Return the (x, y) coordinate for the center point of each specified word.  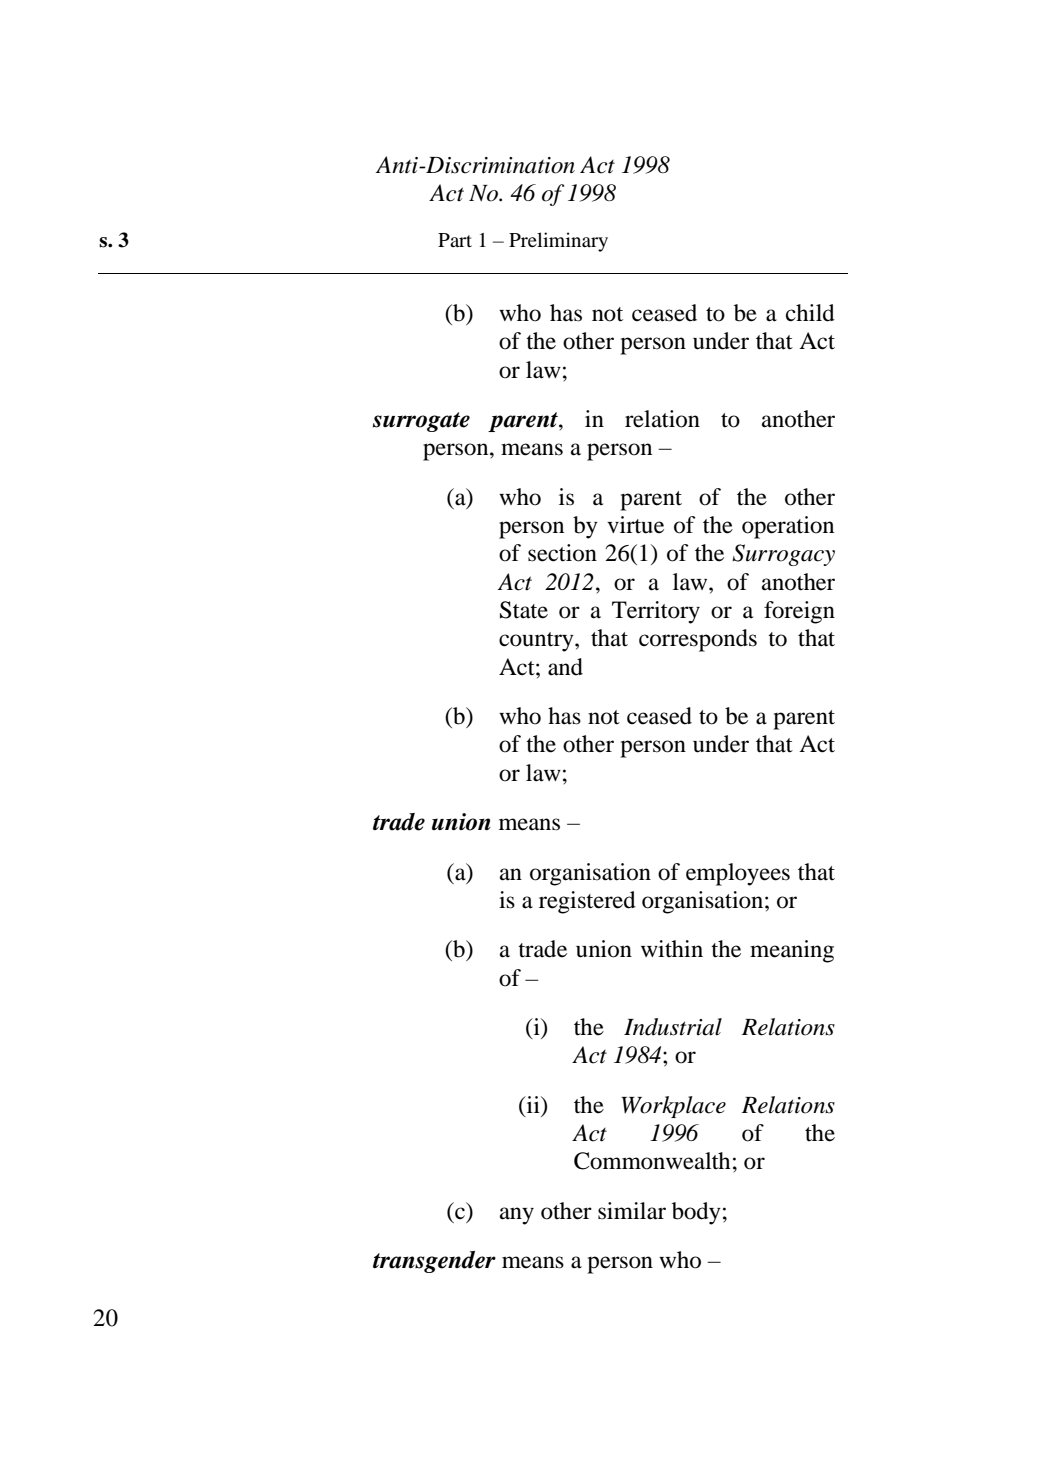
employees (738, 874)
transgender (434, 1262)
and (565, 667)
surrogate (421, 422)
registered (587, 902)
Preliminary (558, 242)
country (537, 642)
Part (455, 240)
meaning (792, 951)
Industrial (673, 1027)
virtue (635, 525)
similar (632, 1211)
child (810, 313)
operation (788, 527)
